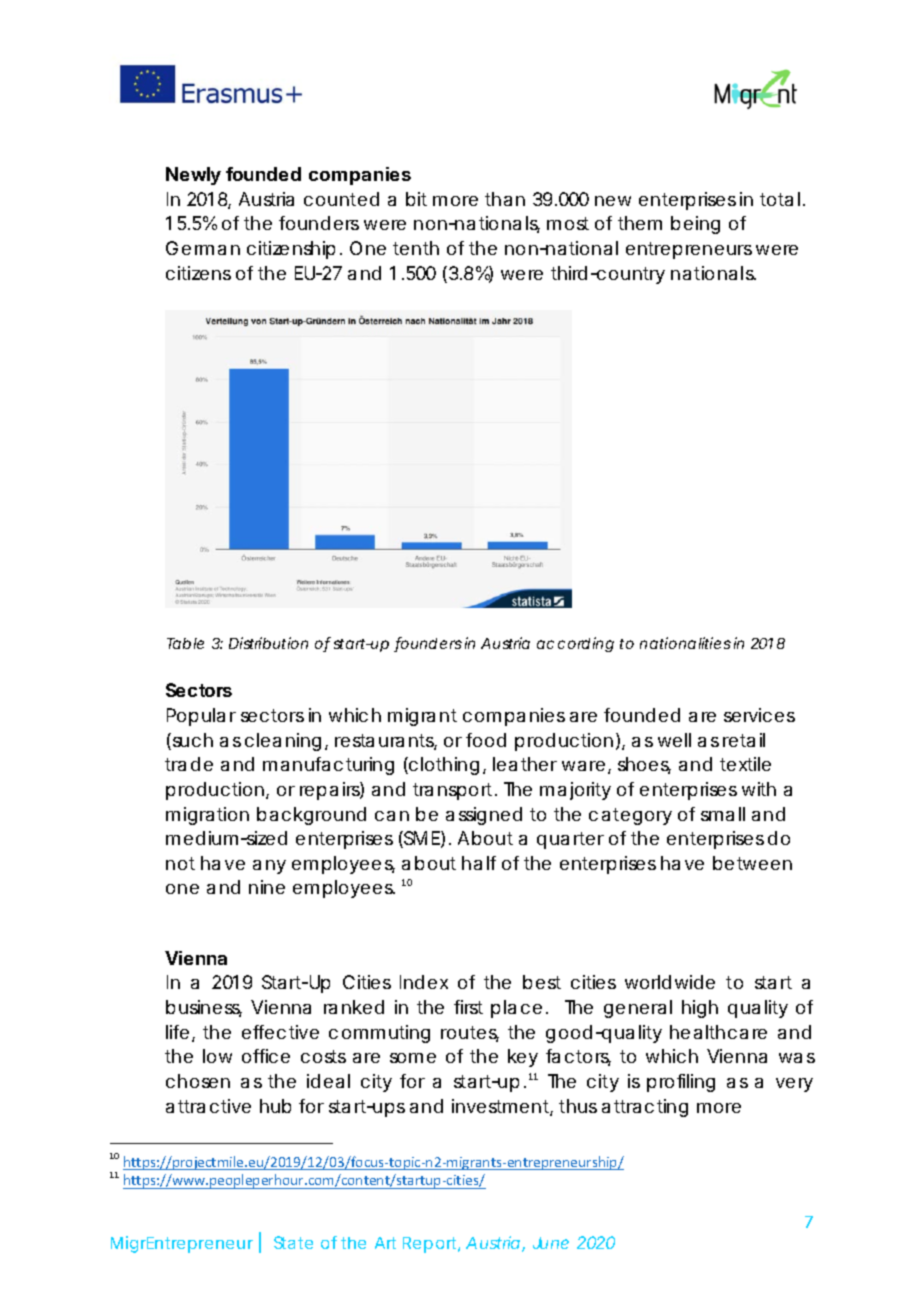 The height and width of the screenshot is (1308, 924). What do you see at coordinates (431, 1245) in the screenshot?
I see `Report` at bounding box center [431, 1245].
